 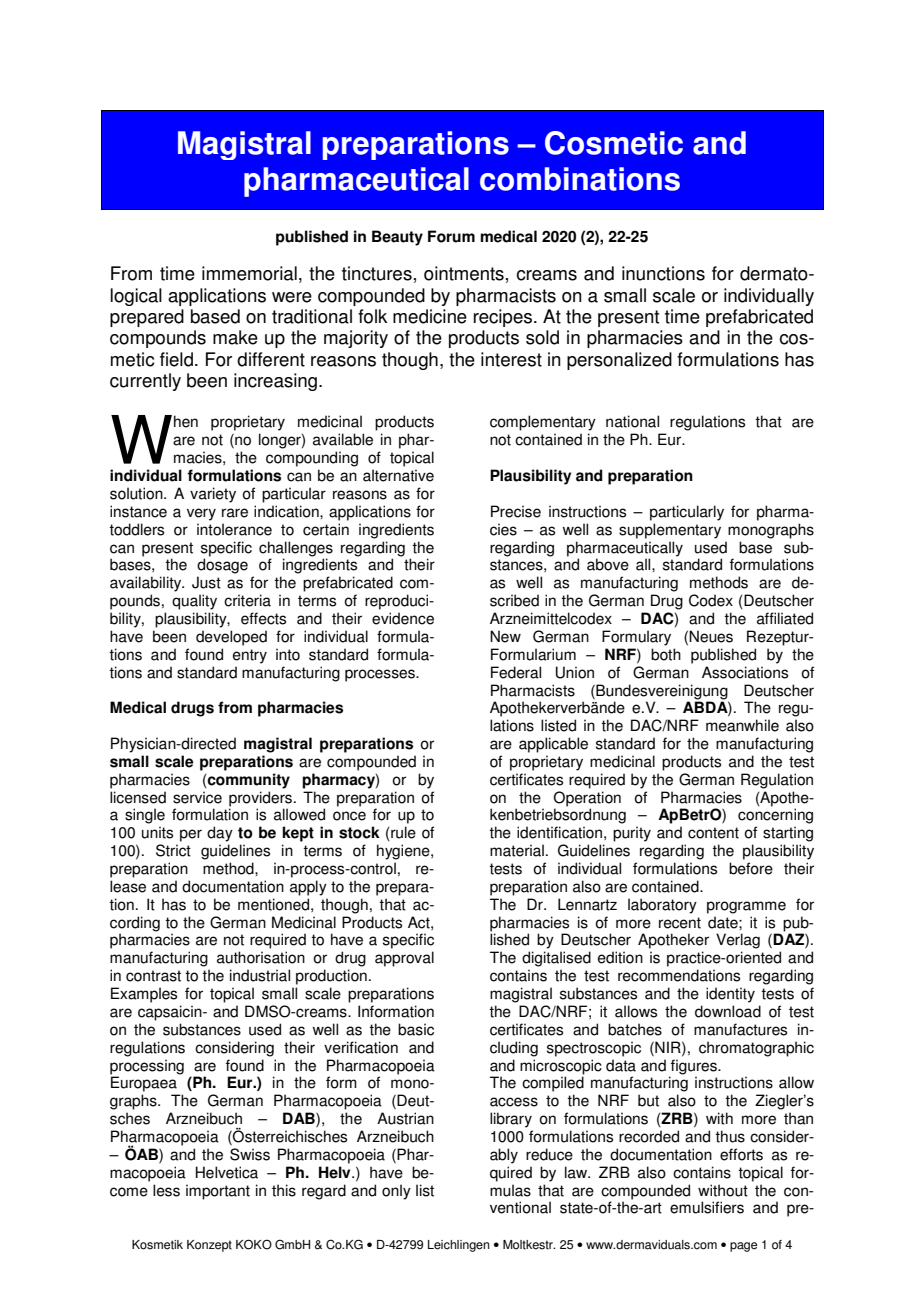 I want to click on only, so click(x=396, y=1192).
